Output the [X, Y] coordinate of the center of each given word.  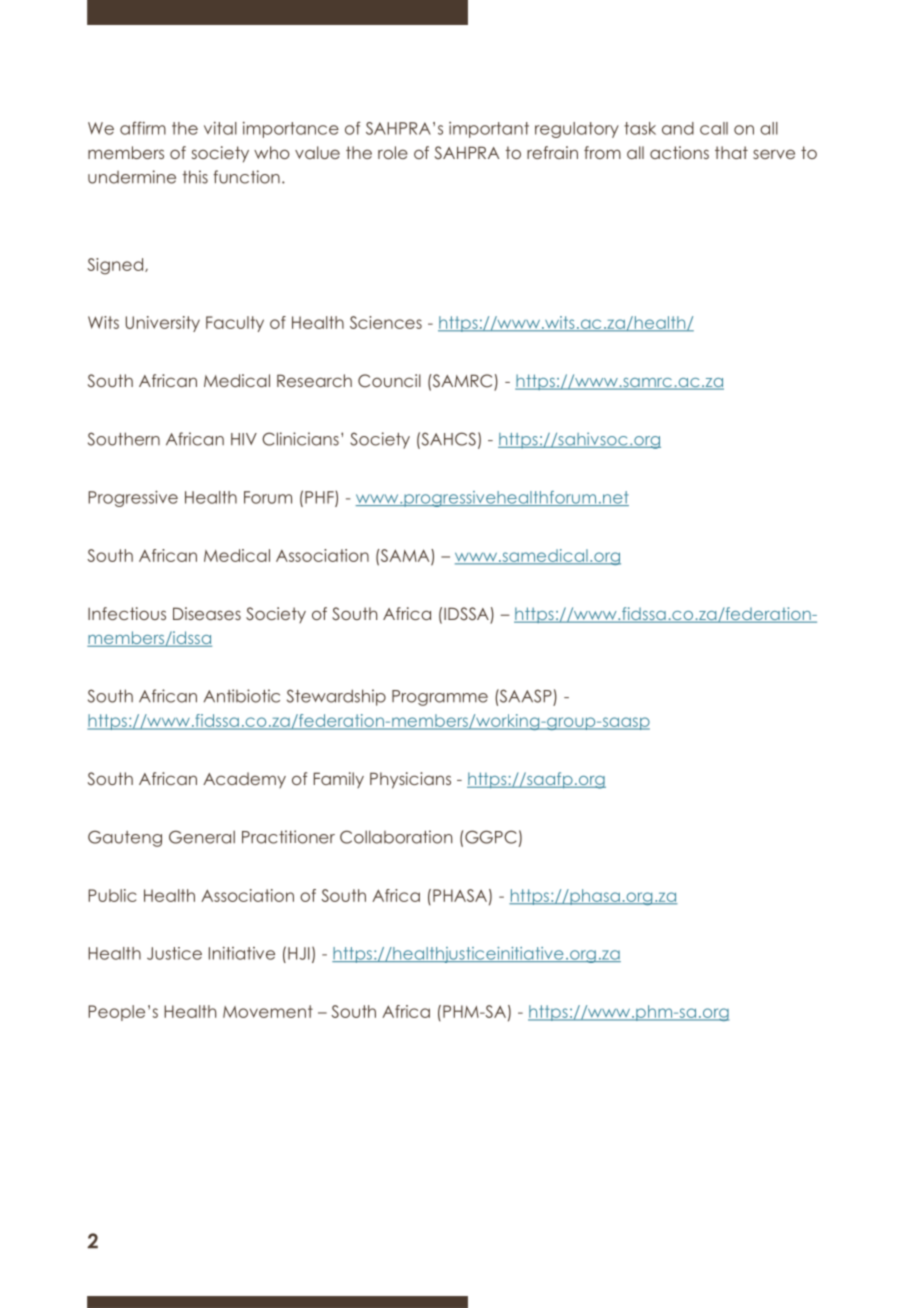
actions [679, 152]
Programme [440, 698]
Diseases [207, 613]
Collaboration [396, 837]
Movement [268, 1011]
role [393, 152]
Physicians [410, 780]
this [195, 177]
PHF [320, 498]
